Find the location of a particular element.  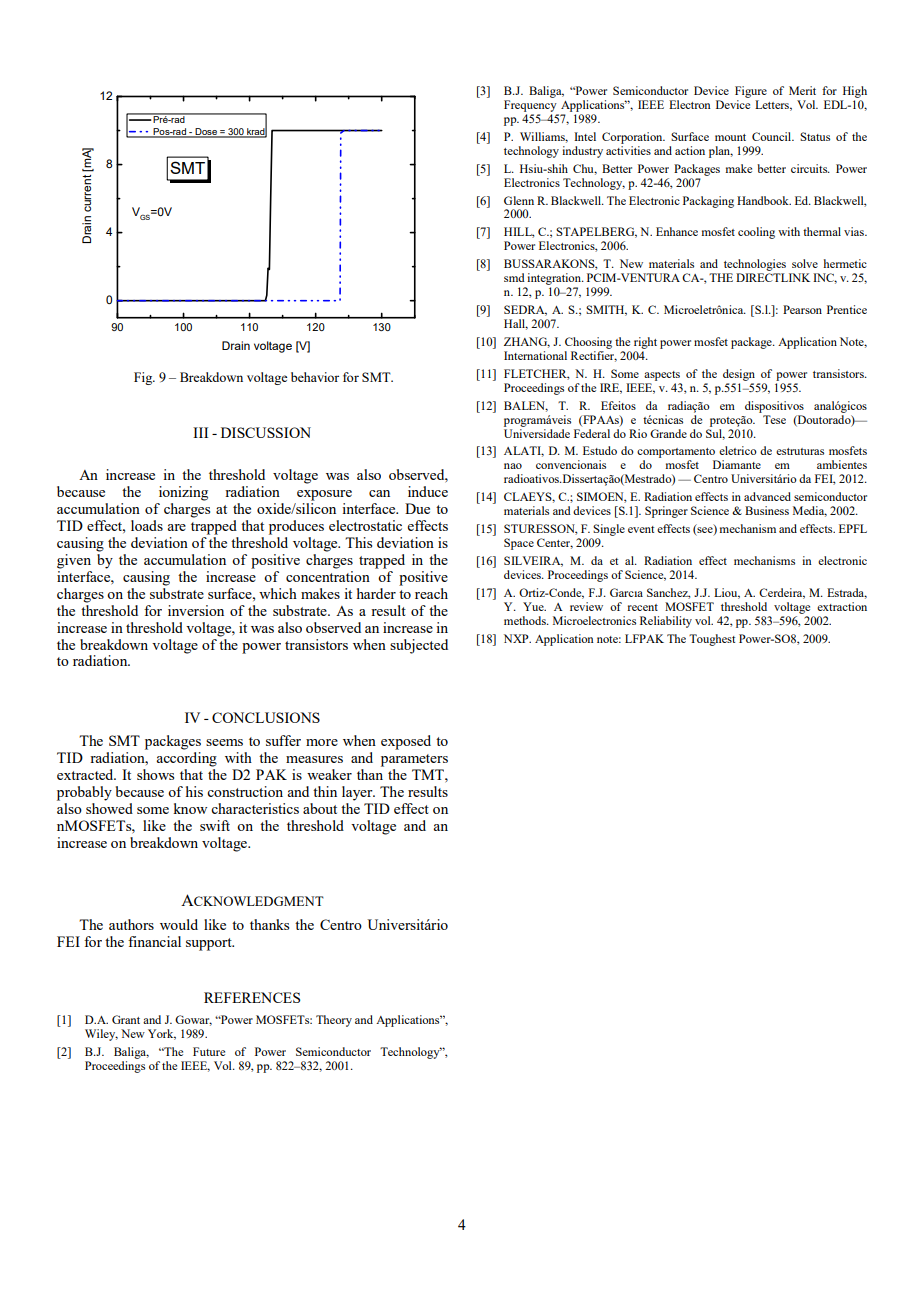

Hall is located at coordinates (516, 324).
